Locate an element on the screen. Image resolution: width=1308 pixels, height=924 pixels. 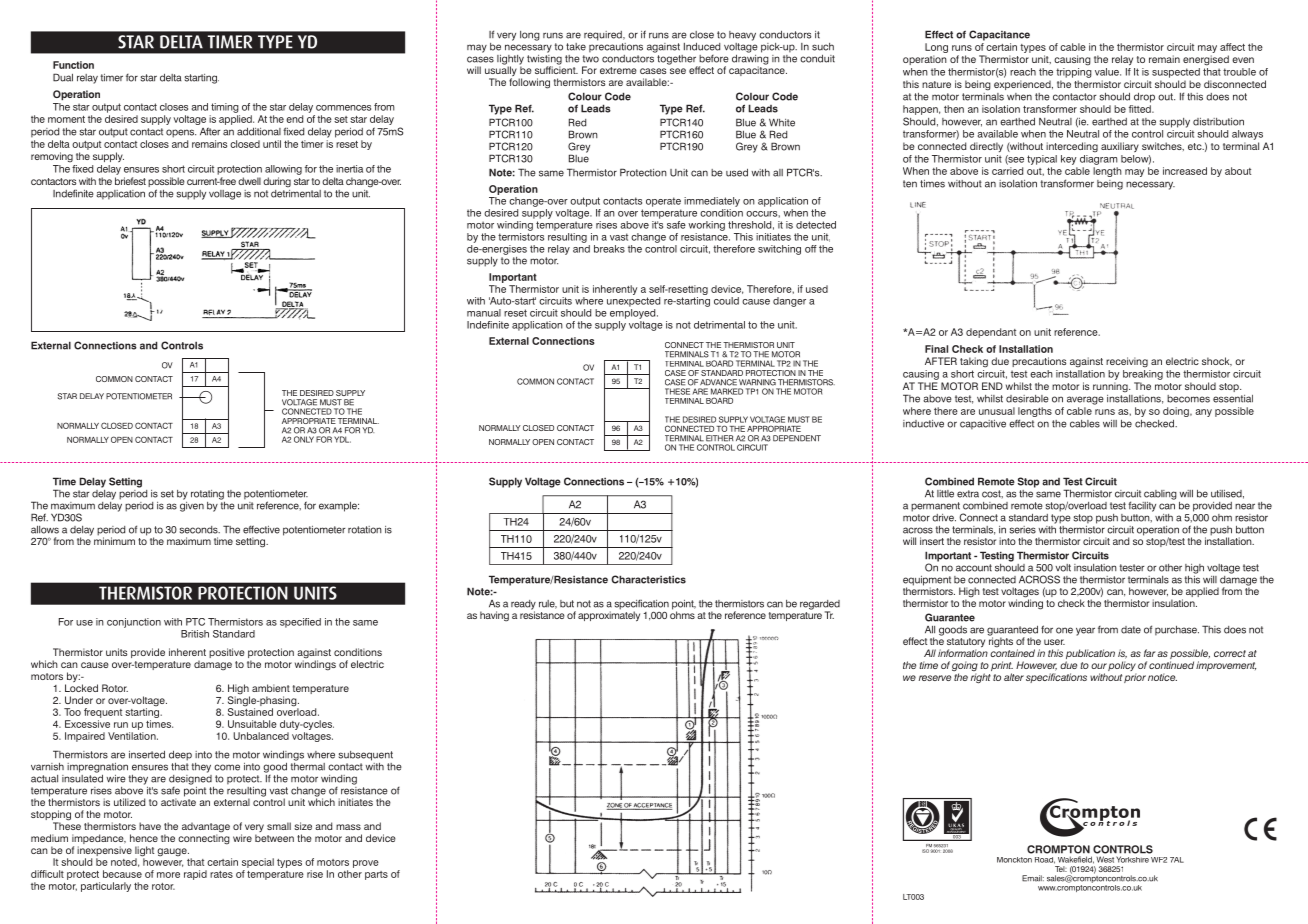
receiving is located at coordinates (1127, 362).
